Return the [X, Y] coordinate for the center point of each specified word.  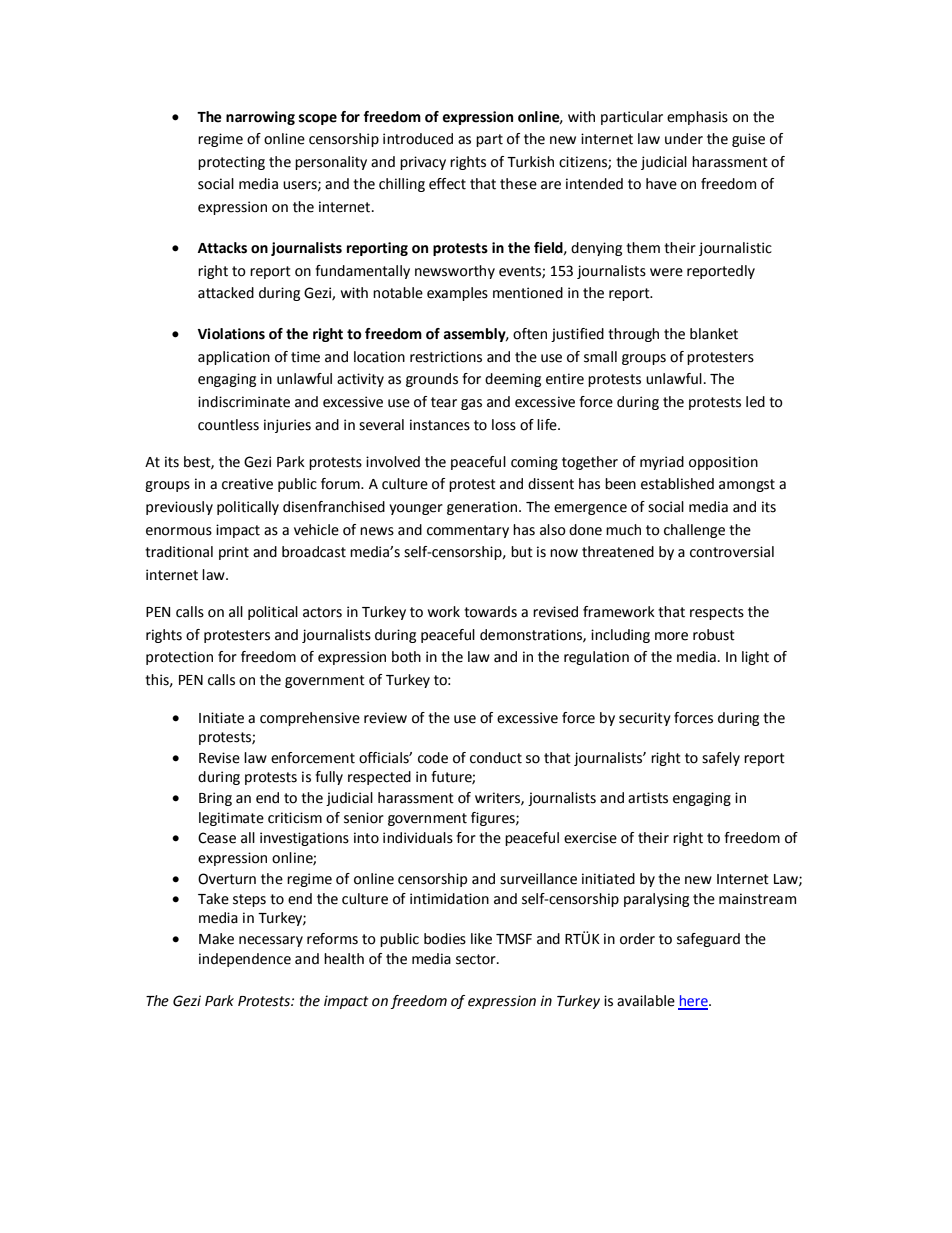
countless [228, 425]
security [645, 719]
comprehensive [310, 719]
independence [245, 960]
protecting [231, 163]
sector [477, 959]
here [694, 1002]
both [406, 657]
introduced [418, 139]
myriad [662, 463]
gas [471, 404]
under [684, 139]
